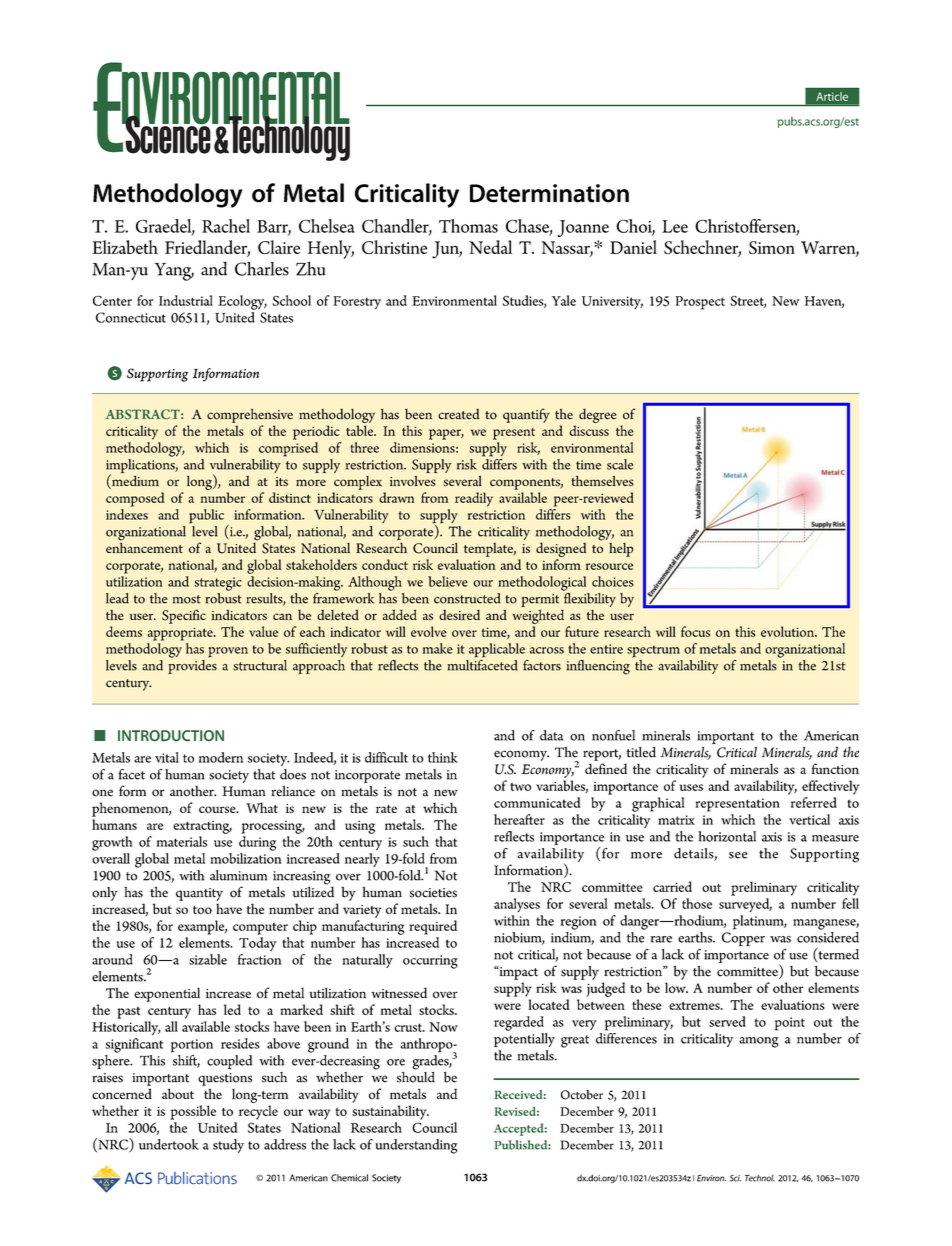  Describe the element at coordinates (832, 96) in the document. I see `Article` at that location.
